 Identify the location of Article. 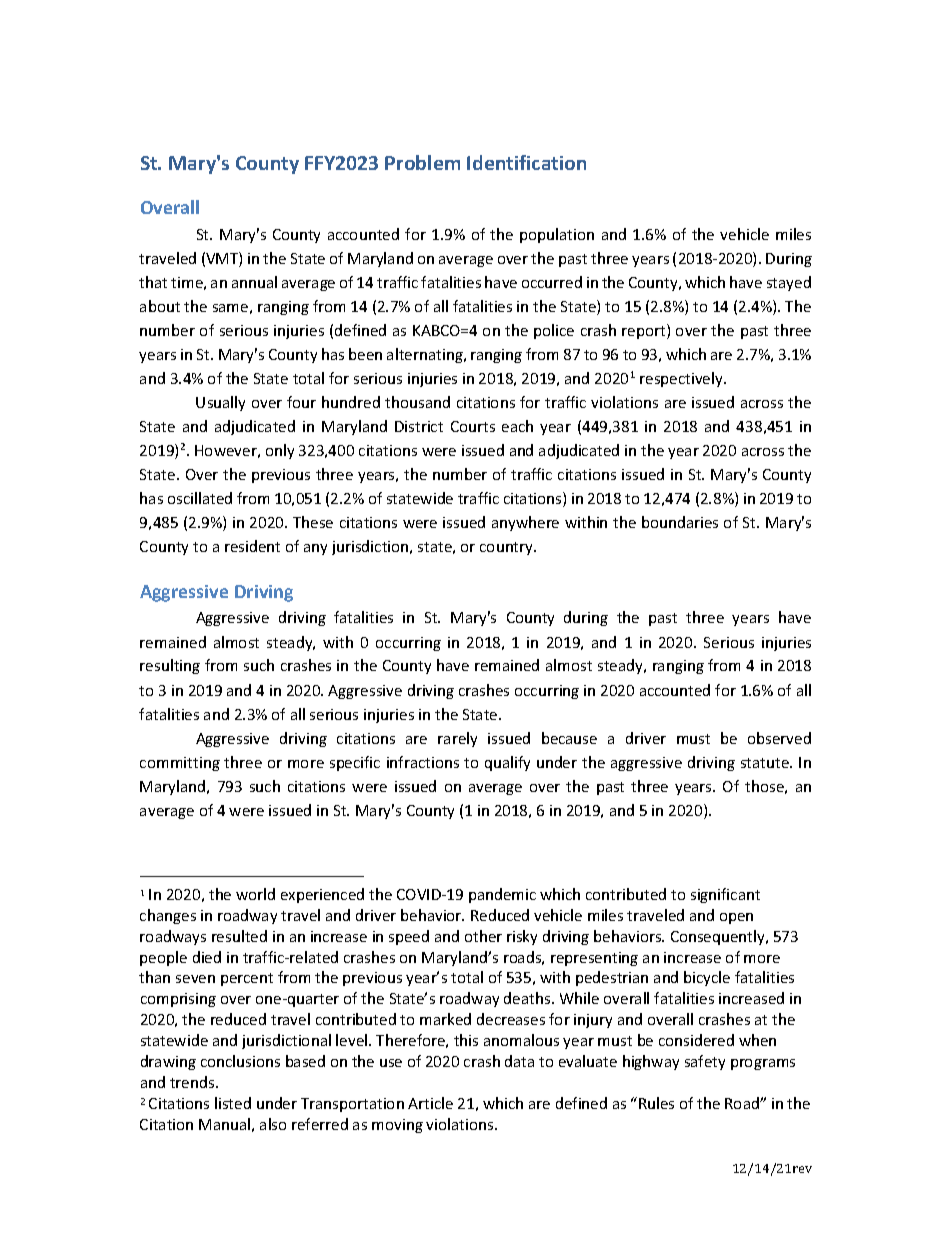
(430, 1103).
